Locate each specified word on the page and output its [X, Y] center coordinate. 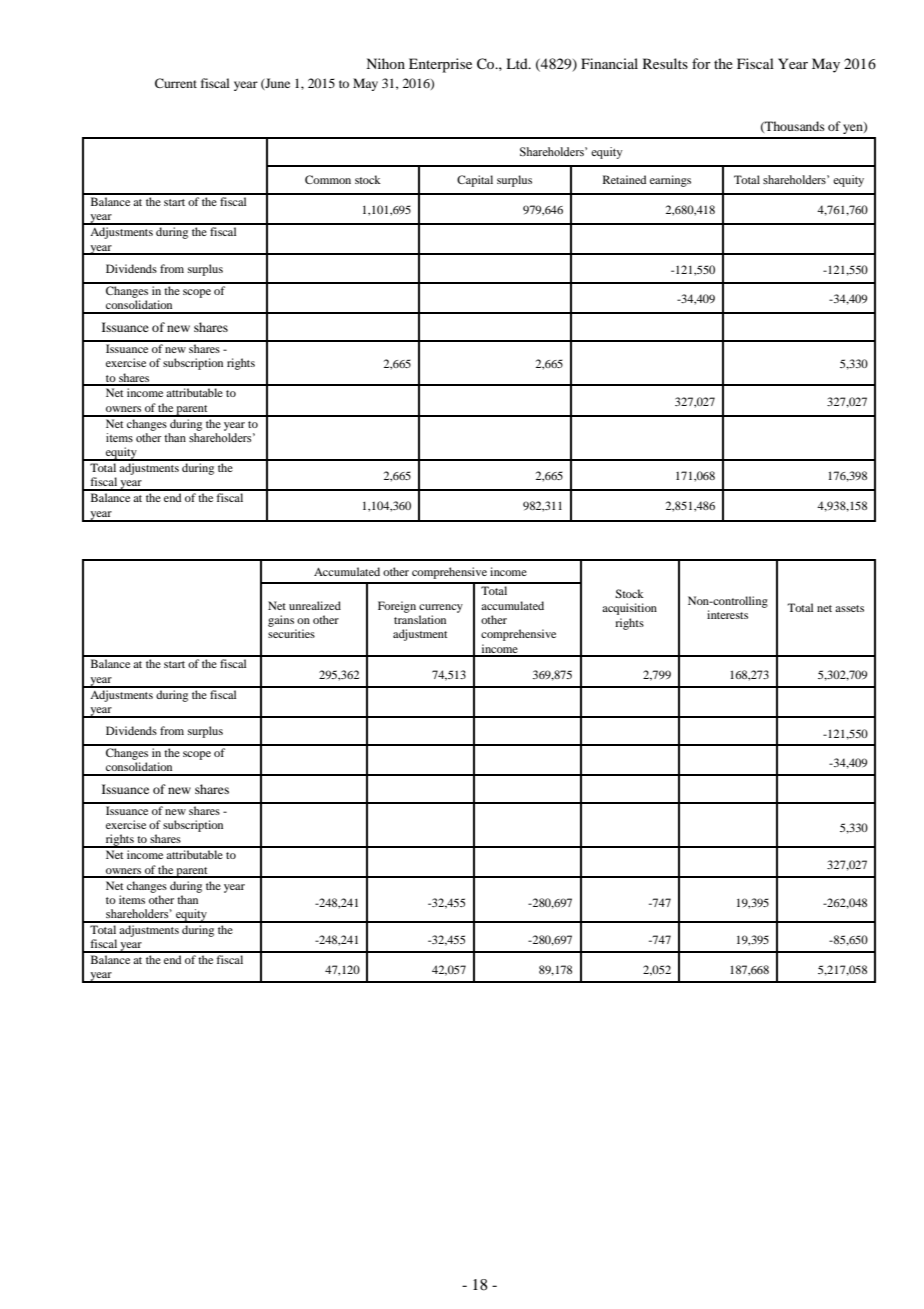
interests [727, 614]
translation [420, 619]
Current [176, 83]
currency [441, 608]
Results [665, 63]
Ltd [518, 63]
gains [281, 621]
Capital [475, 181]
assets [849, 608]
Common [328, 179]
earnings [670, 181]
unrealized [315, 605]
